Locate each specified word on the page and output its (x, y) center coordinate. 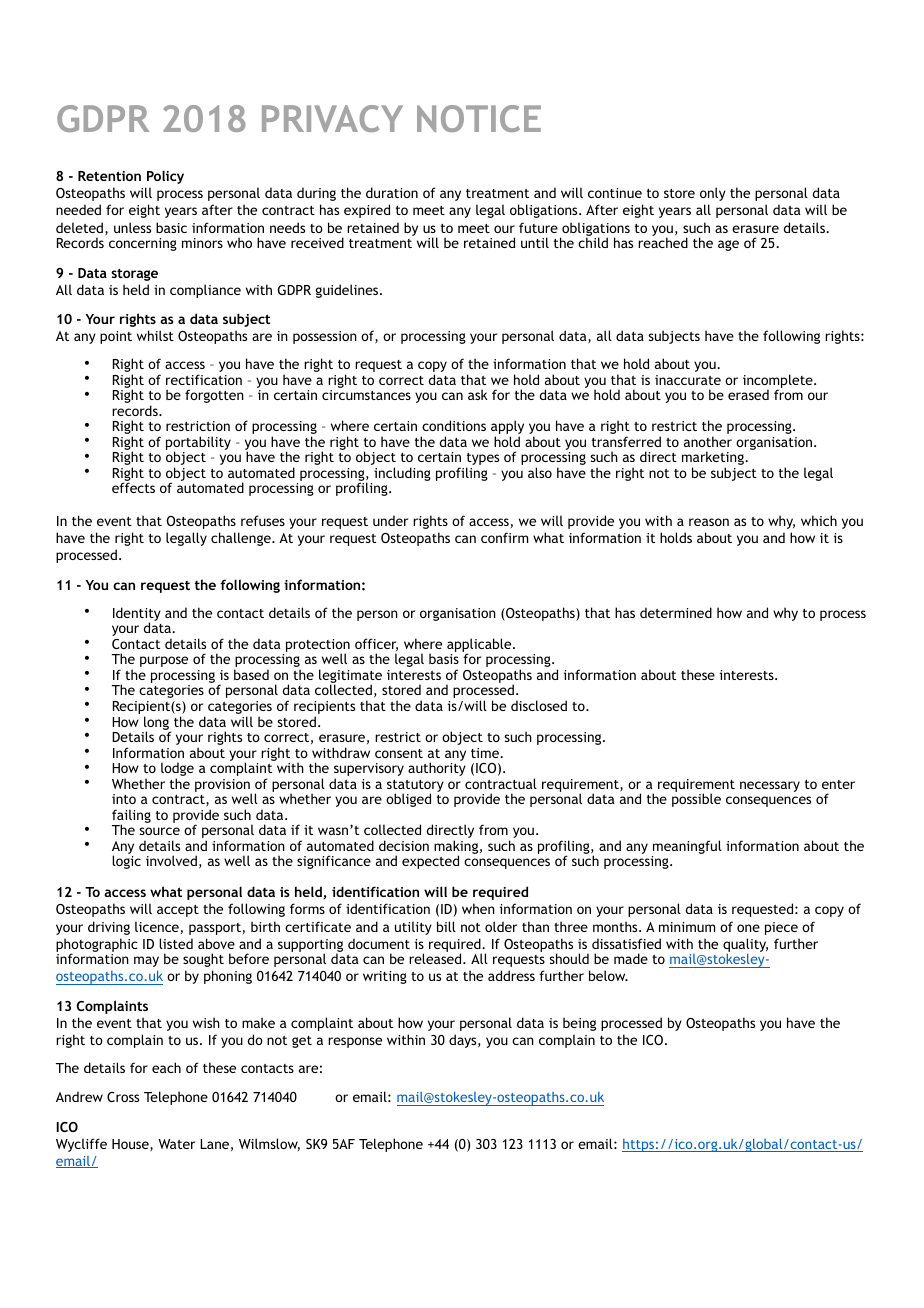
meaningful (687, 848)
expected (430, 862)
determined (676, 612)
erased (748, 394)
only (713, 194)
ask (478, 394)
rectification (204, 379)
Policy (165, 177)
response (355, 1042)
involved (171, 860)
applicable (480, 646)
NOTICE (479, 118)
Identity (137, 615)
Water (176, 1144)
